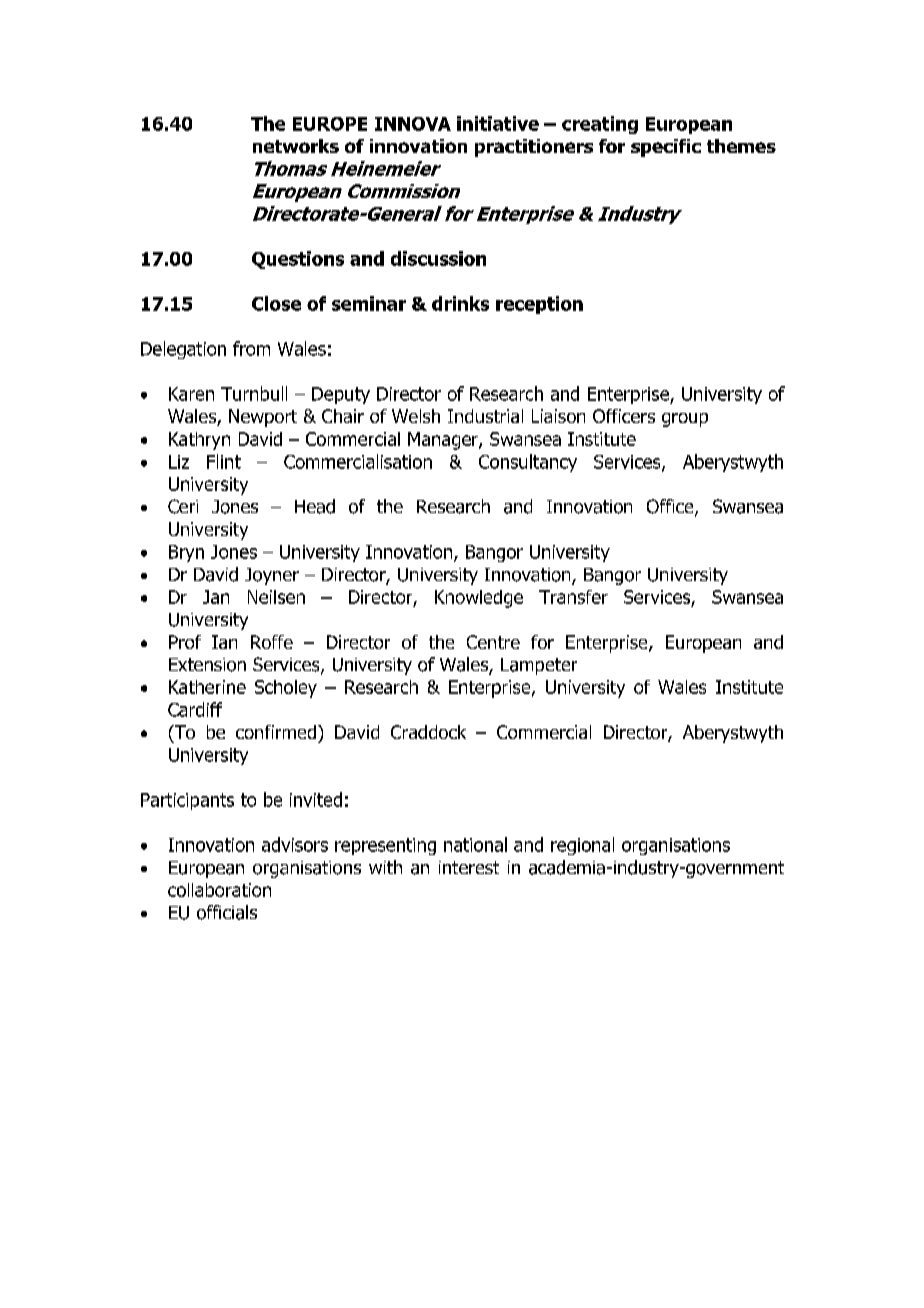 The width and height of the screenshot is (924, 1308). What do you see at coordinates (469, 867) in the screenshot?
I see `interest` at bounding box center [469, 867].
